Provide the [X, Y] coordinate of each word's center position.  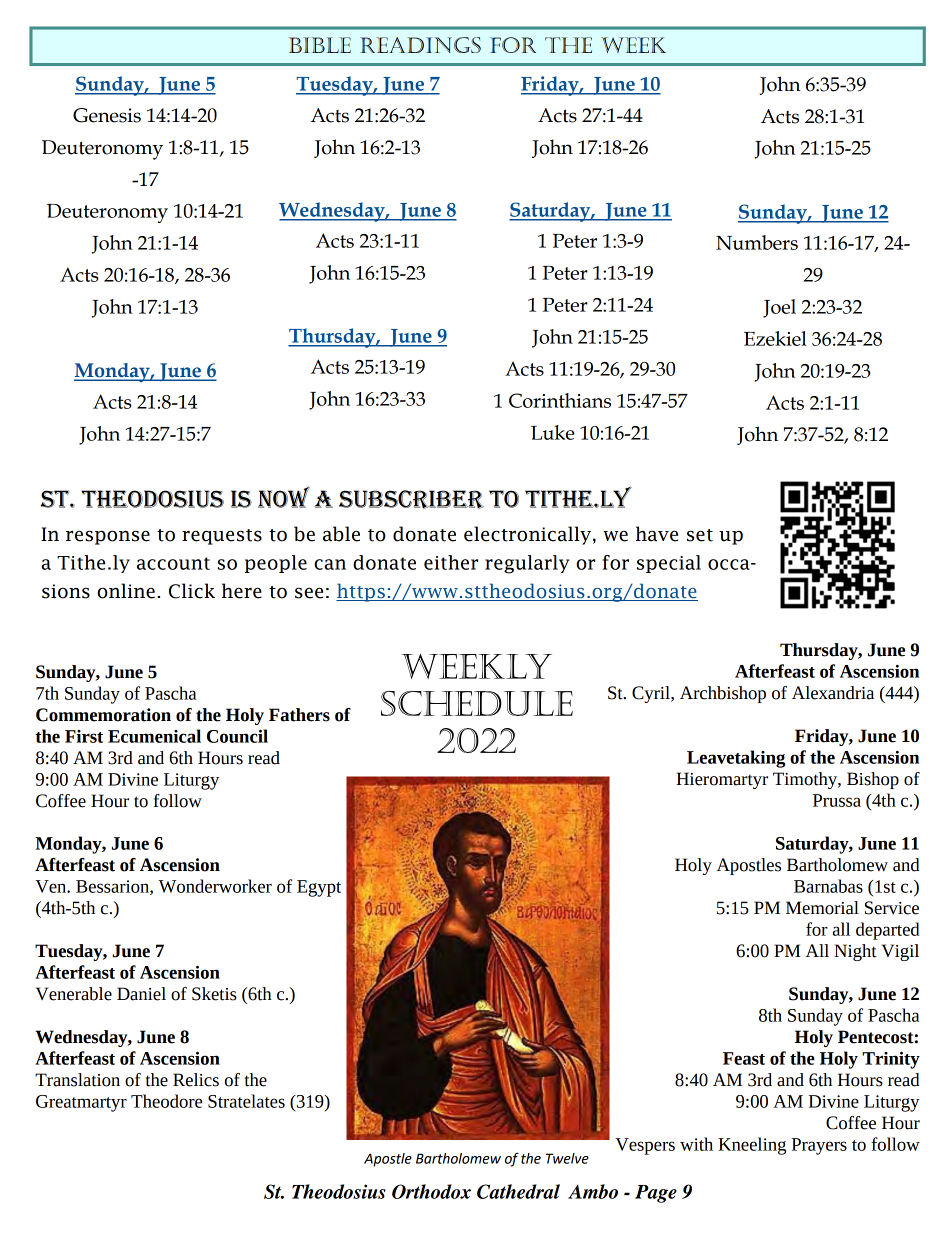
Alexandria [833, 693]
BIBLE [320, 45]
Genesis [107, 115]
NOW [284, 497]
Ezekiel [775, 338]
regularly [527, 564]
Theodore [166, 1101]
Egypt [319, 888]
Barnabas [828, 886]
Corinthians [560, 400]
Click [192, 591]
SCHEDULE [477, 703]
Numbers [757, 242]
